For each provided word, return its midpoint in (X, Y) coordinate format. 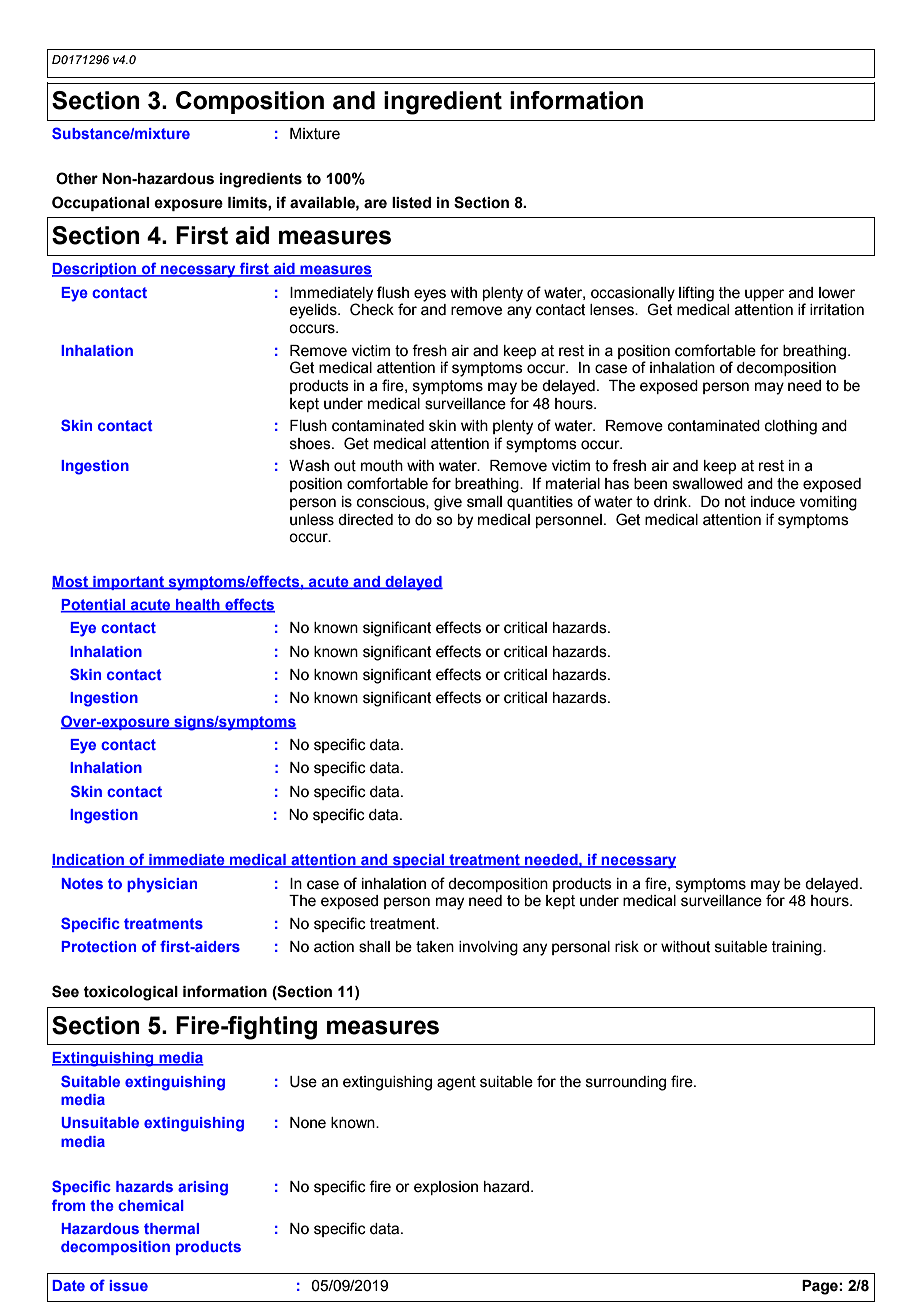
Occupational (100, 203)
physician (162, 885)
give (448, 503)
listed (411, 203)
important (128, 583)
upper (764, 295)
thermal (171, 1228)
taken (435, 947)
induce (773, 502)
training (797, 948)
